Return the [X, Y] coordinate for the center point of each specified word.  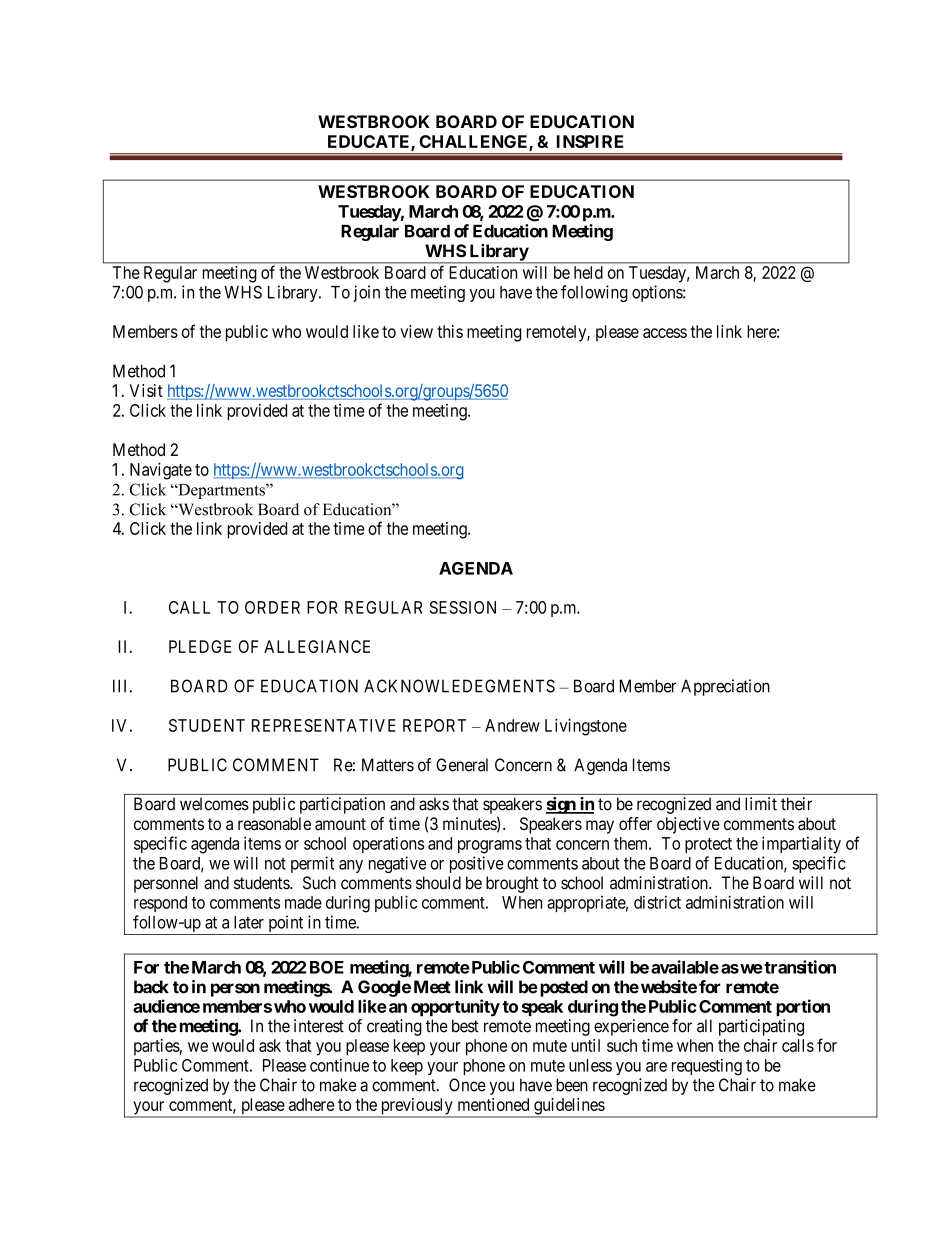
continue [339, 1065]
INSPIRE [590, 141]
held [588, 272]
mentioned [493, 1104]
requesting [707, 1067]
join [366, 293]
